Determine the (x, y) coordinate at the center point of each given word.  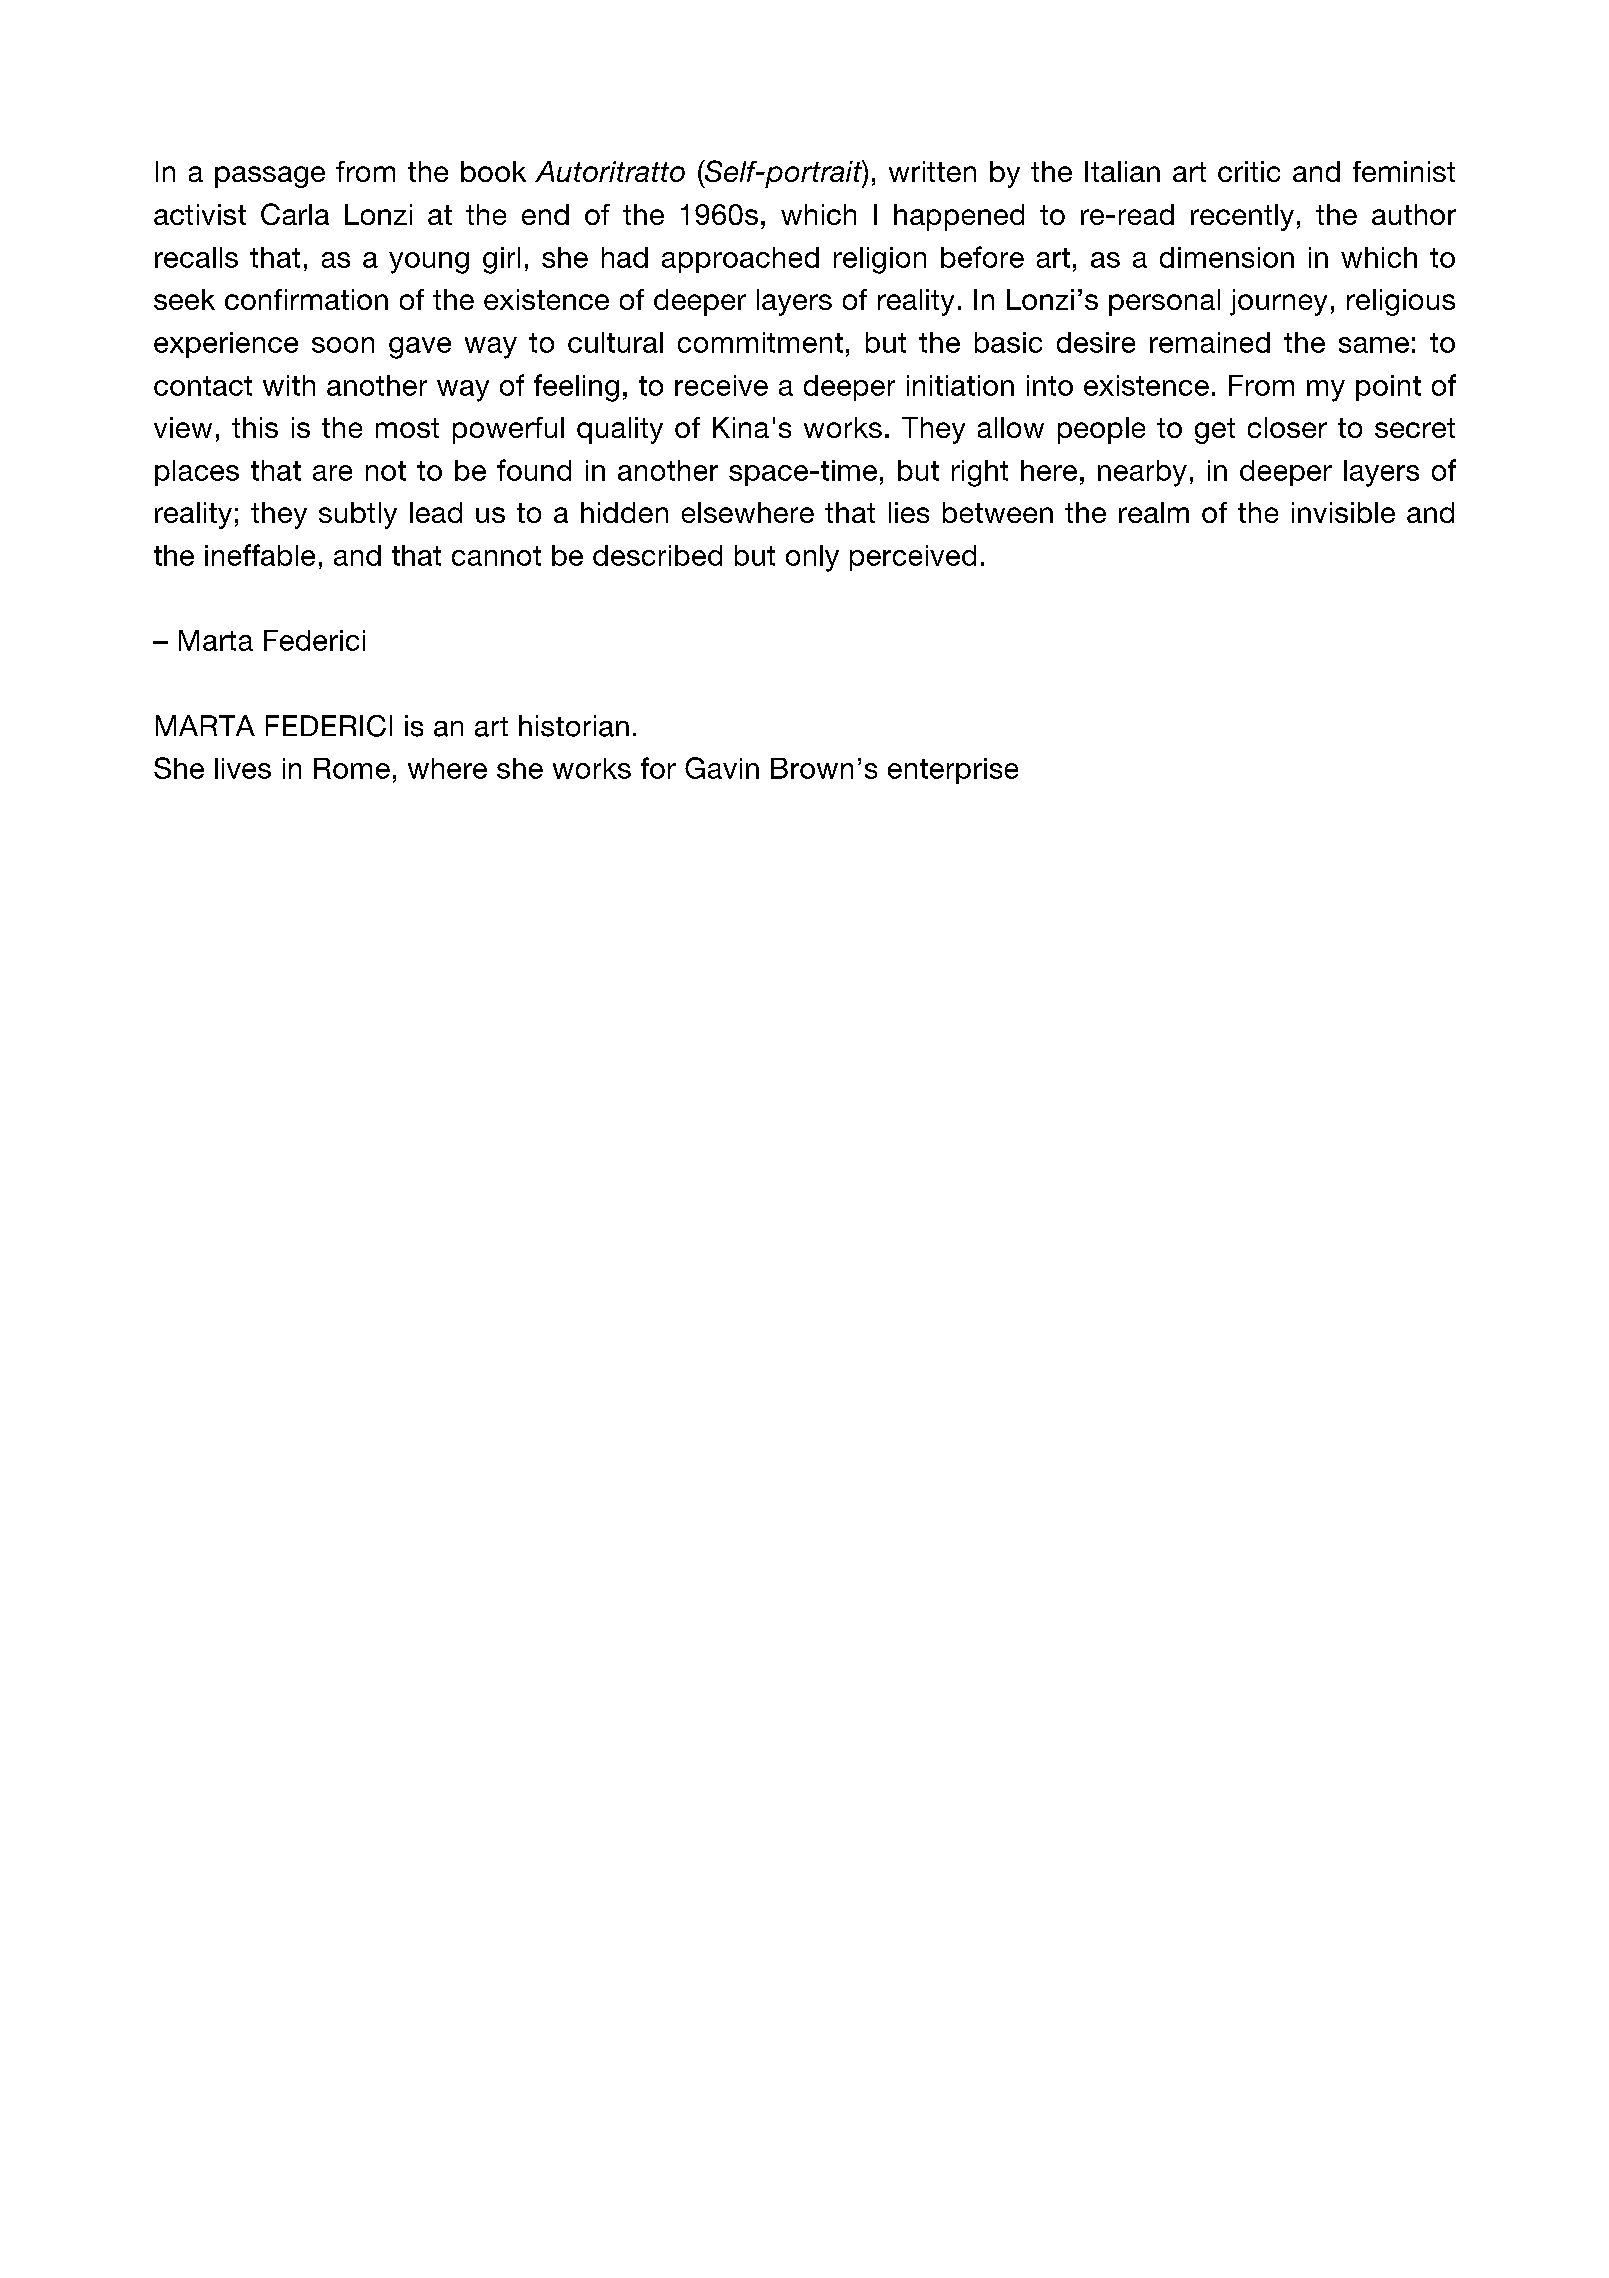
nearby (1142, 473)
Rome (352, 768)
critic (1249, 171)
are (332, 473)
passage (270, 177)
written (932, 171)
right (980, 473)
